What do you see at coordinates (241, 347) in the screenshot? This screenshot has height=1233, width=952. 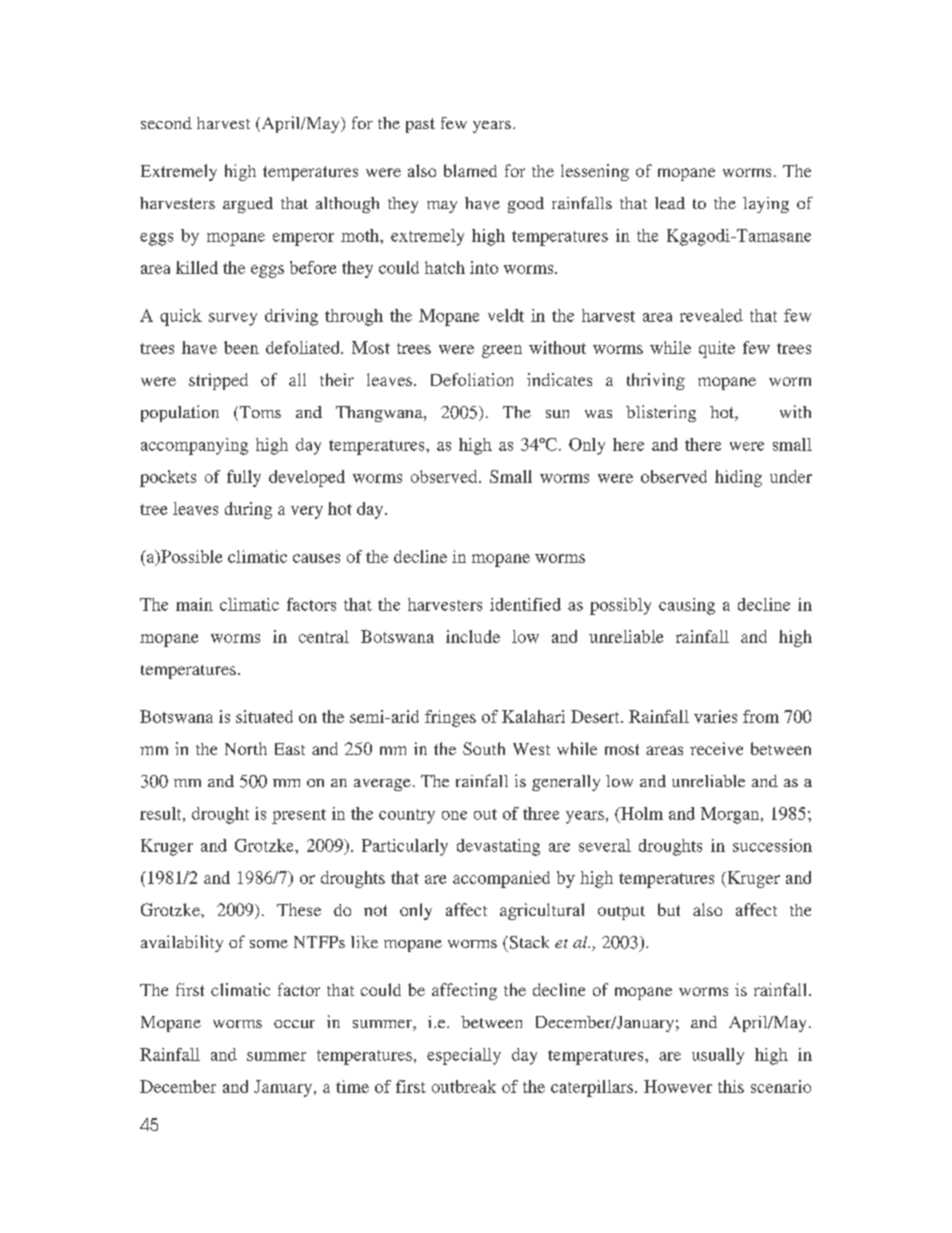 I see `been` at bounding box center [241, 347].
